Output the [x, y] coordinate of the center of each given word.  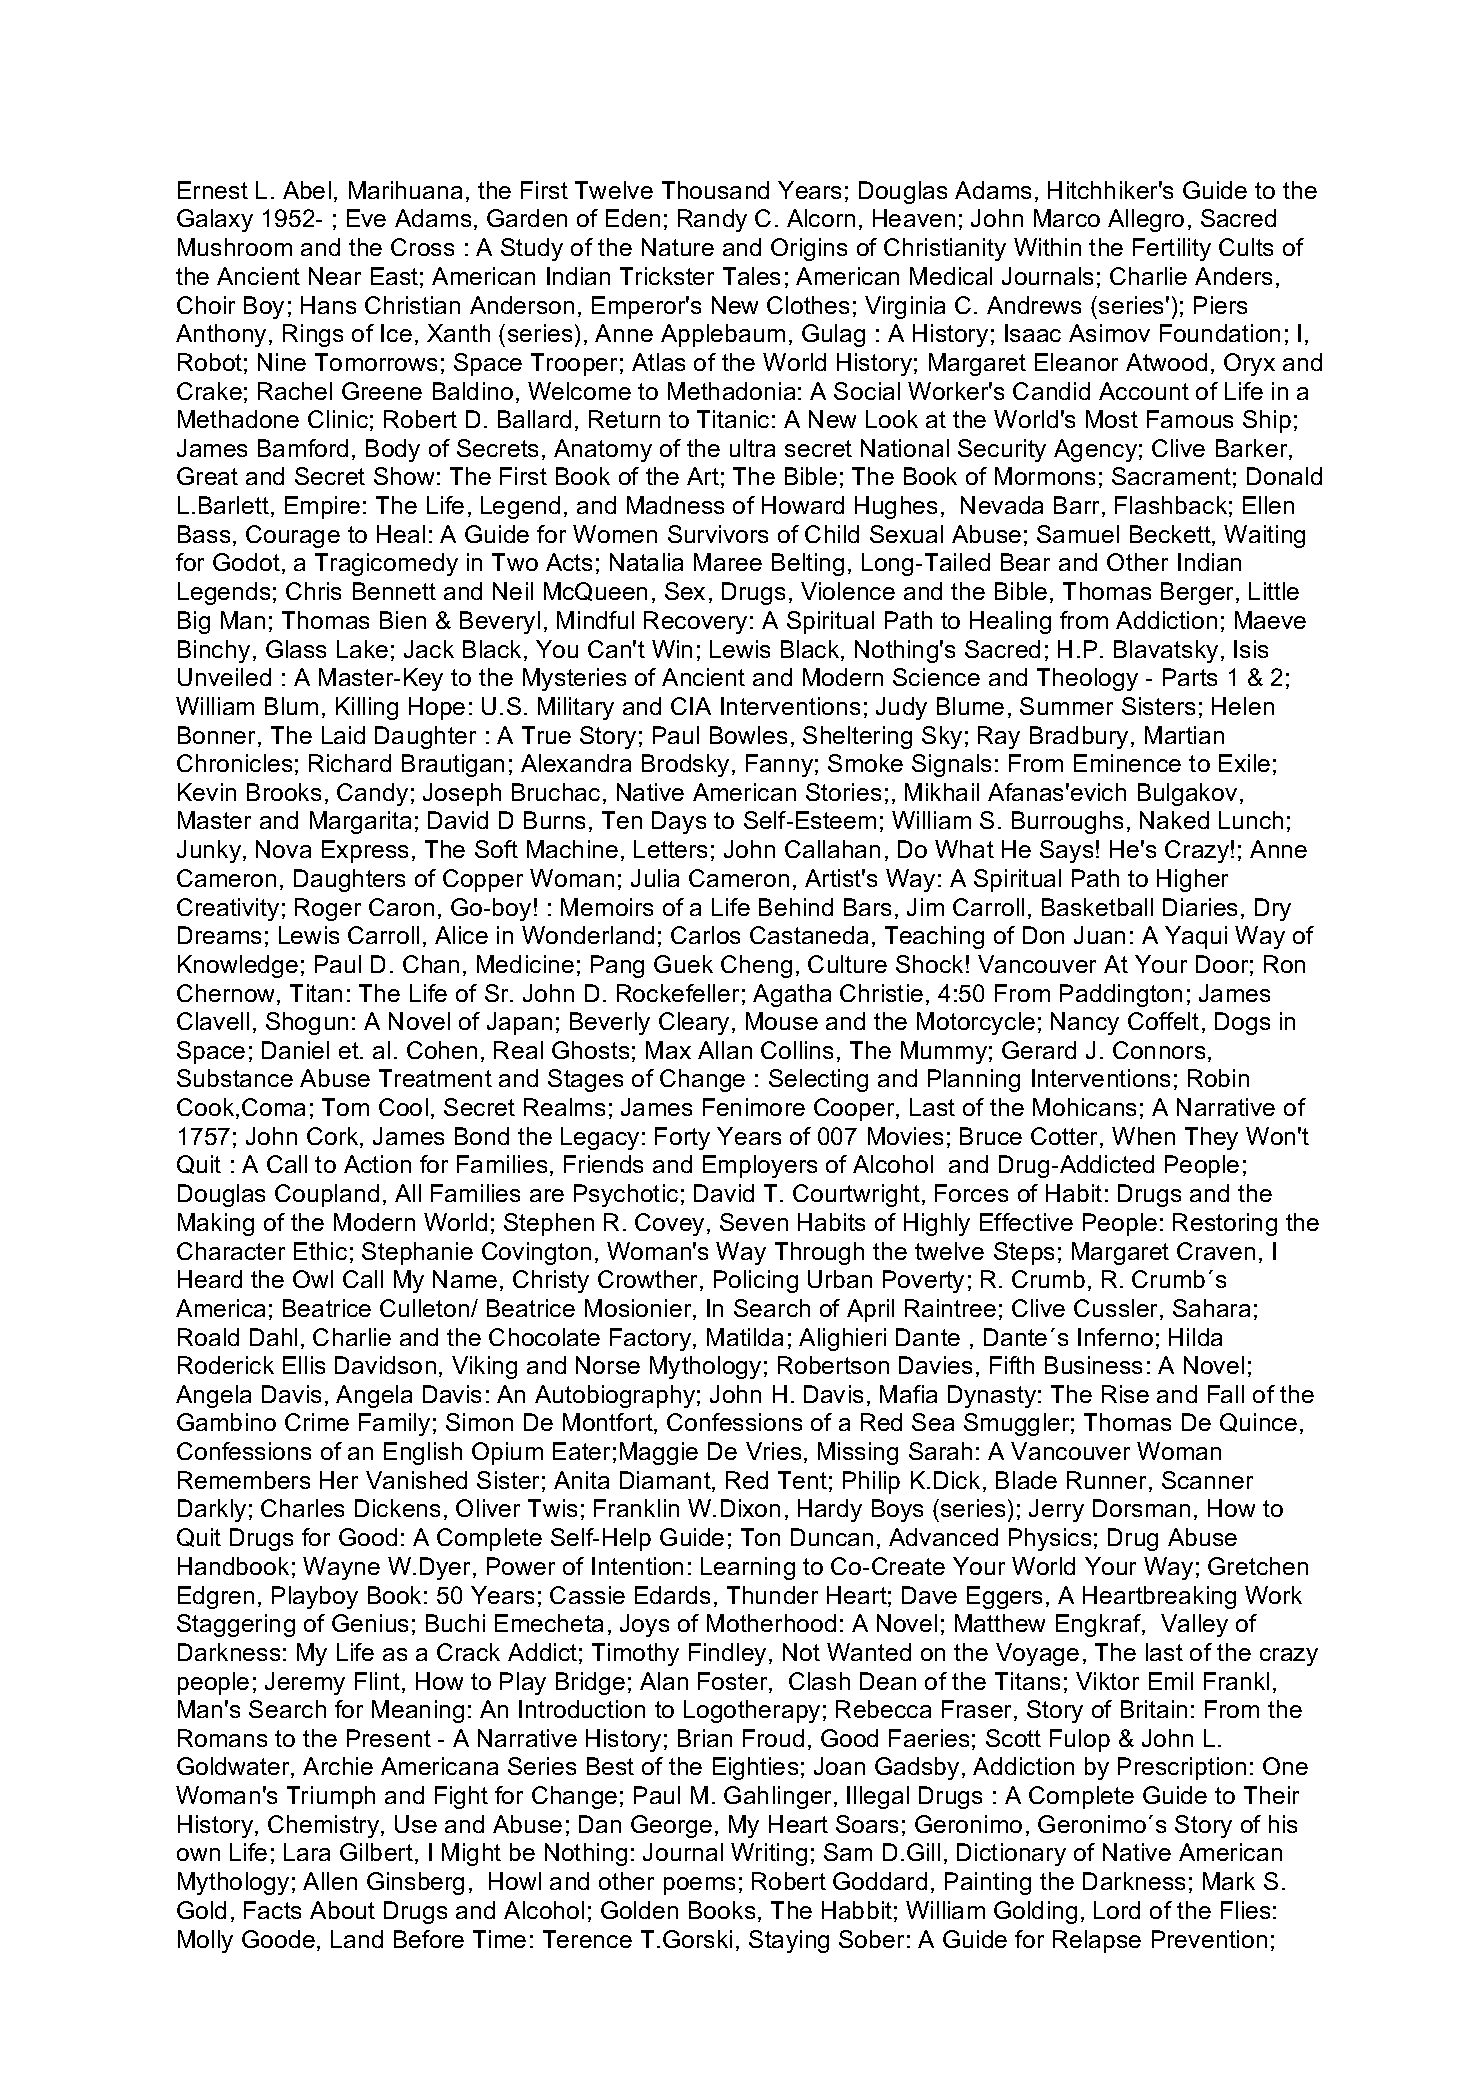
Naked [1174, 820]
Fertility [1172, 249]
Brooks [284, 792]
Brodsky [685, 765]
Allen [330, 1881]
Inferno [1115, 1337]
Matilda [745, 1337]
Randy [712, 220]
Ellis [304, 1365]
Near [335, 276]
